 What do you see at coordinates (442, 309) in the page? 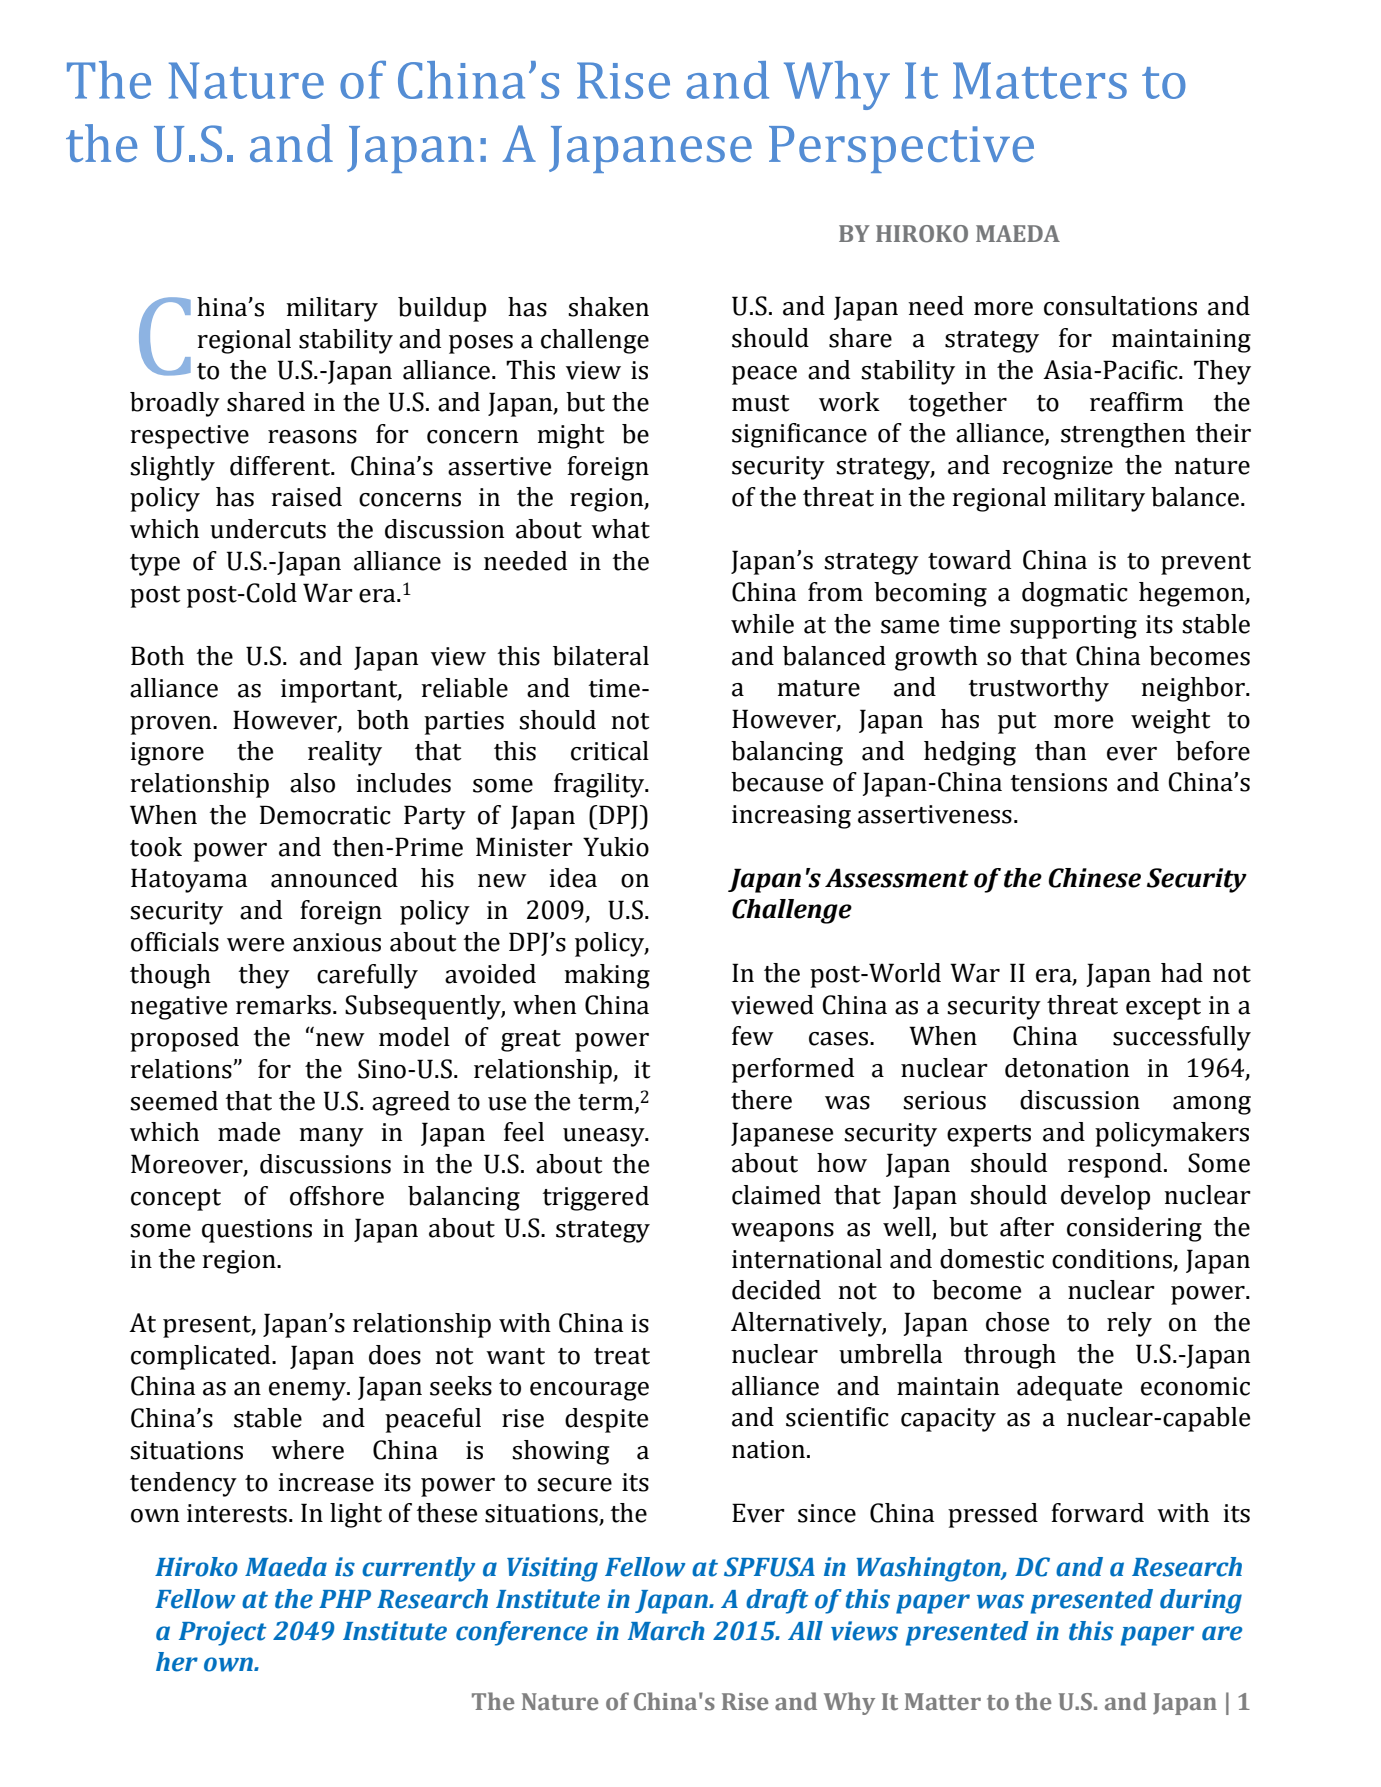
I see `buildup` at bounding box center [442, 309].
